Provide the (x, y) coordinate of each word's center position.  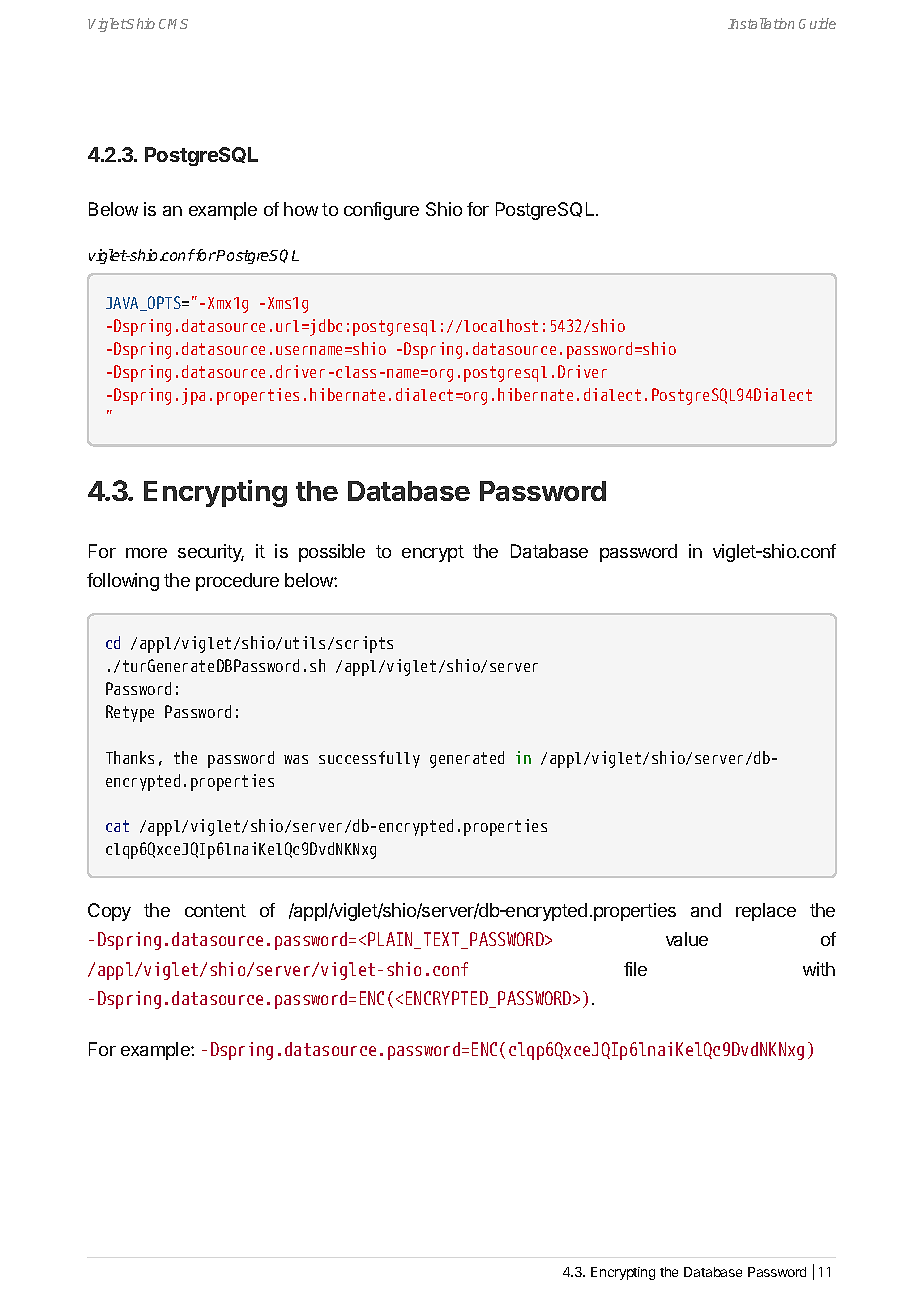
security (211, 553)
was (296, 759)
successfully (369, 759)
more (146, 553)
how (301, 209)
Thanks (130, 757)
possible (332, 553)
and (706, 910)
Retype (130, 713)
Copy (109, 912)
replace (766, 912)
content (215, 910)
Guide (817, 23)
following (123, 582)
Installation (761, 23)
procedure (237, 582)
